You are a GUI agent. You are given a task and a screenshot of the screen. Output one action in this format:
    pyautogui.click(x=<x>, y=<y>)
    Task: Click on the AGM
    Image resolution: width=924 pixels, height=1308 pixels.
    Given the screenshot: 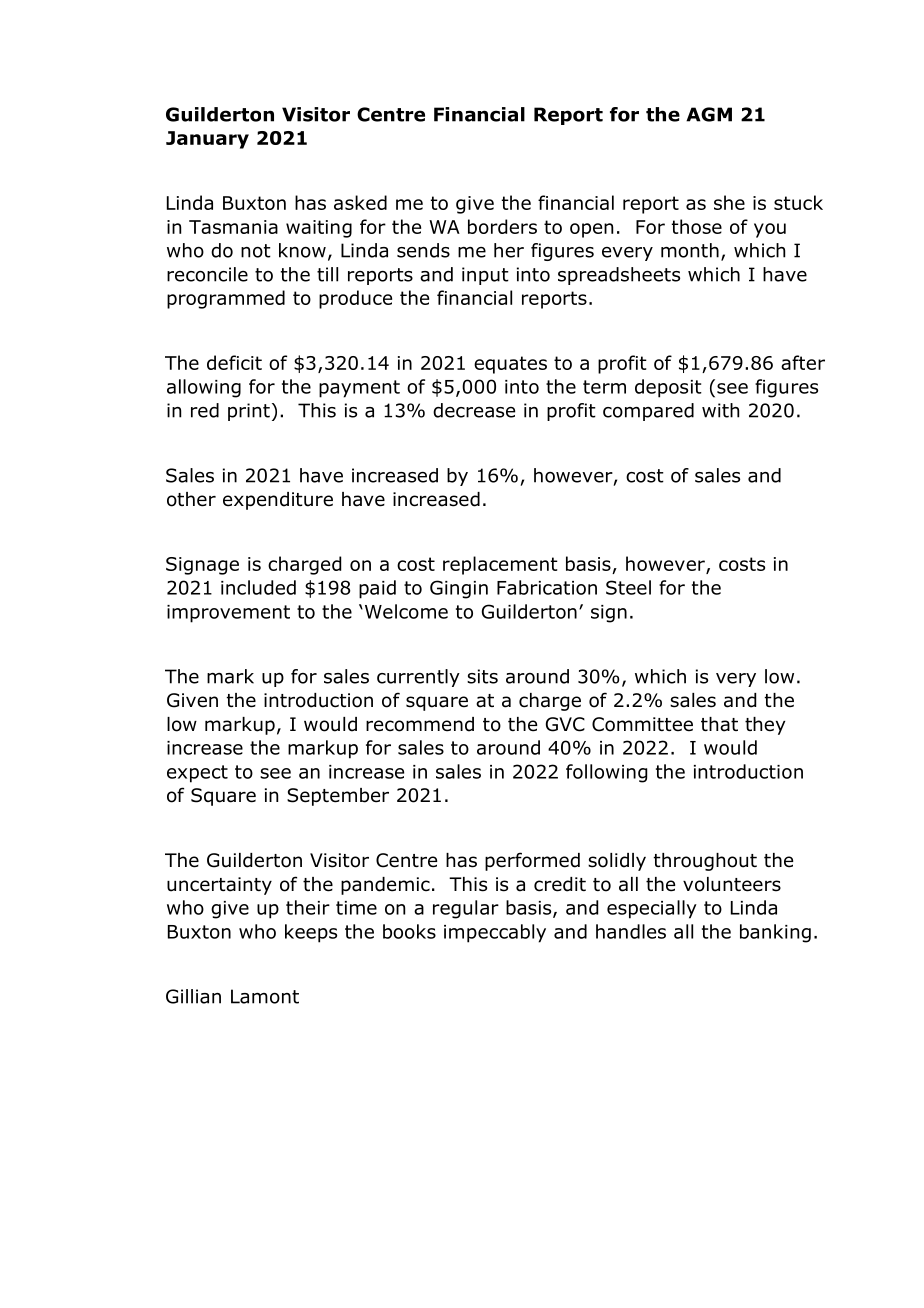 What is the action you would take?
    pyautogui.click(x=709, y=114)
